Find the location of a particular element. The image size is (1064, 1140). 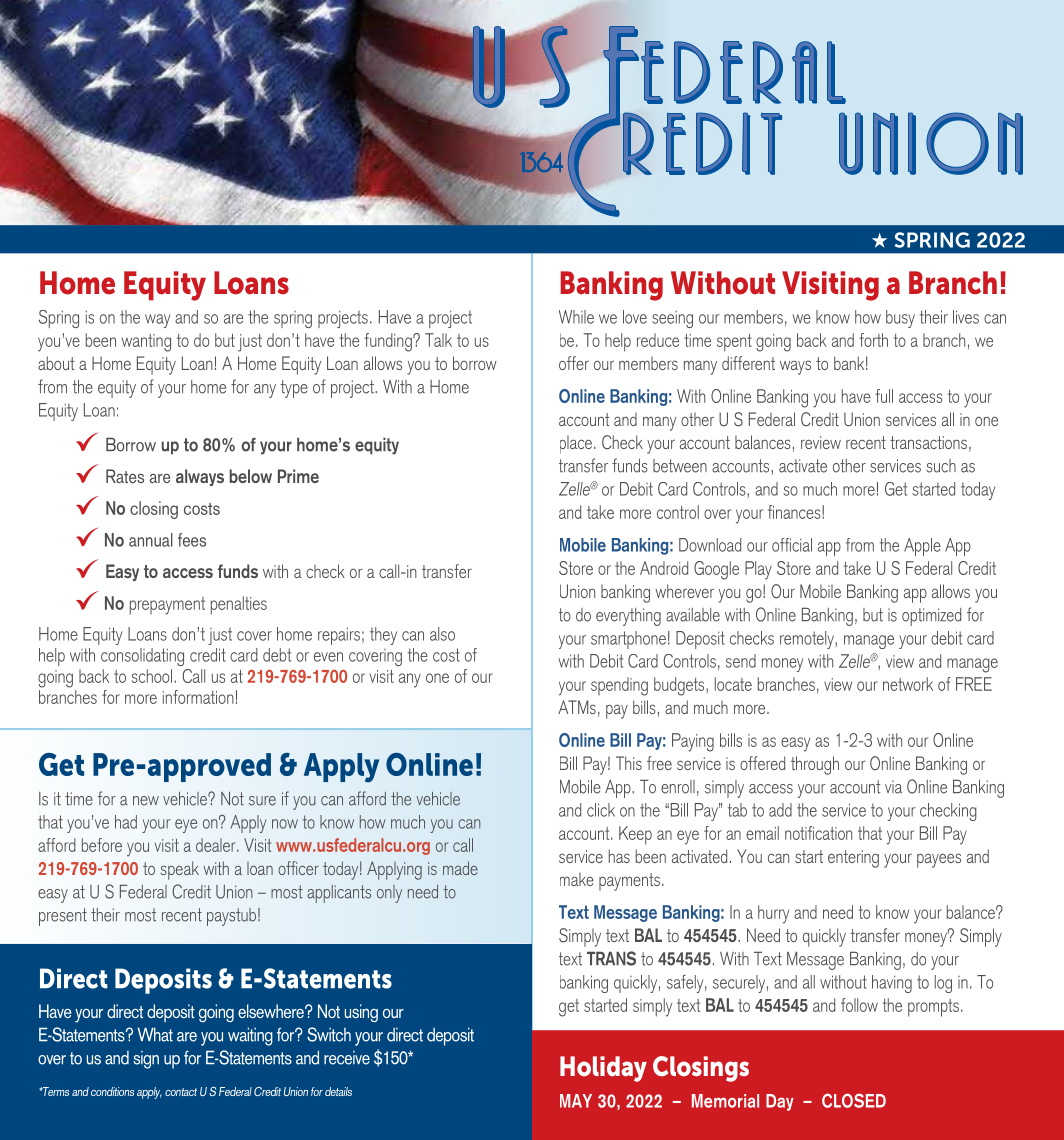

present is located at coordinates (63, 917).
